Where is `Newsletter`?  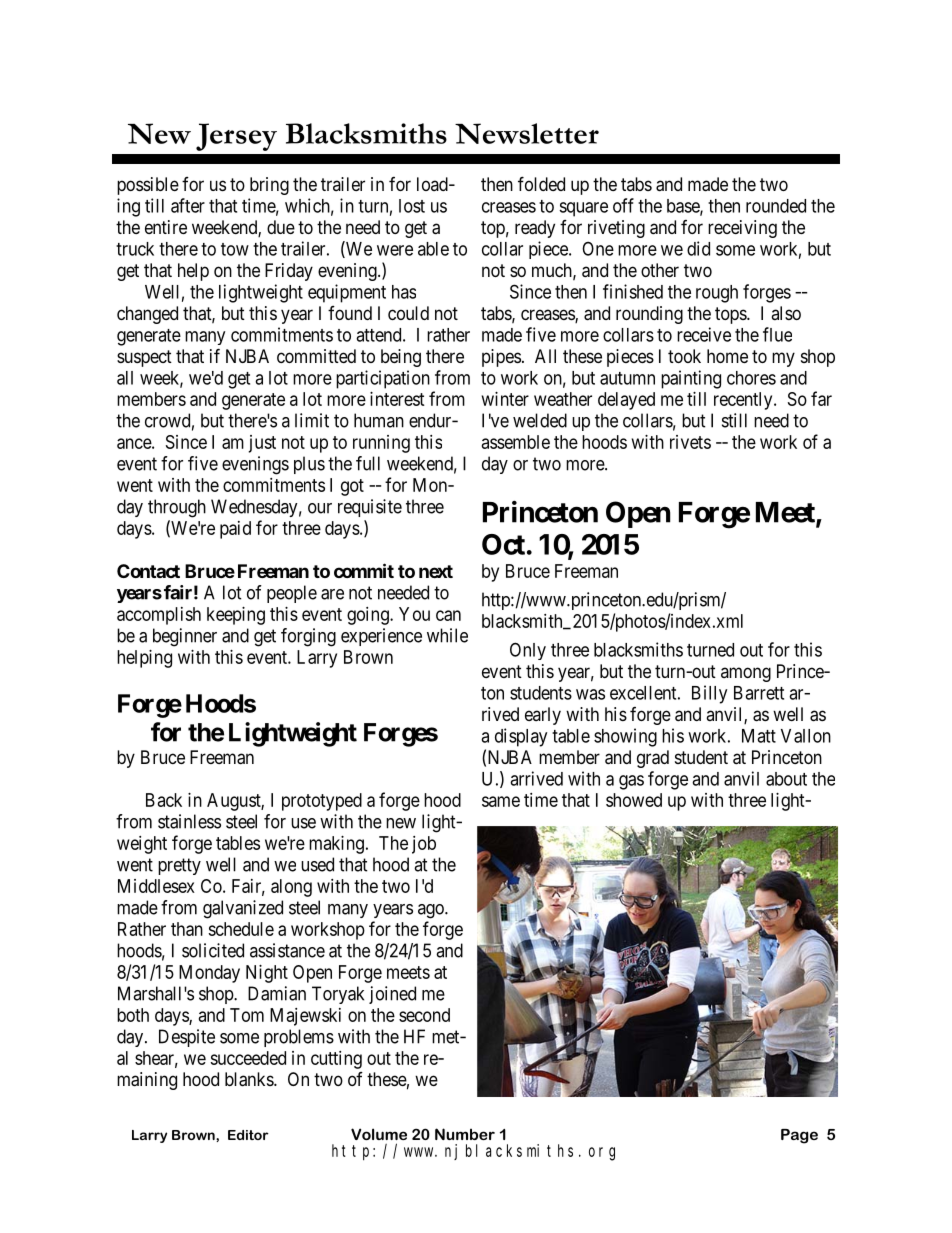 Newsletter is located at coordinates (527, 133).
